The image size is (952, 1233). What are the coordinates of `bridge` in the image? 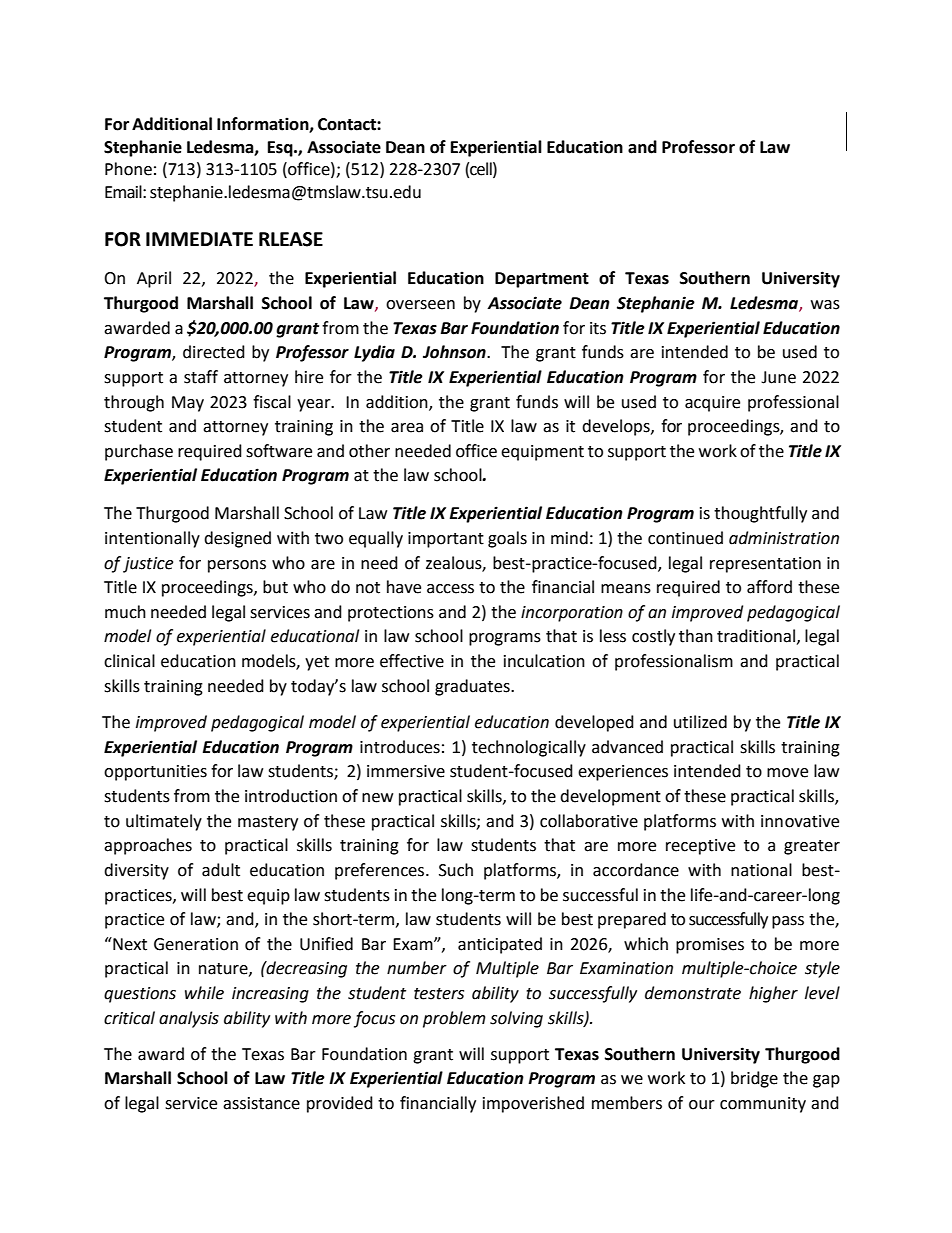 It's located at (754, 1079).
